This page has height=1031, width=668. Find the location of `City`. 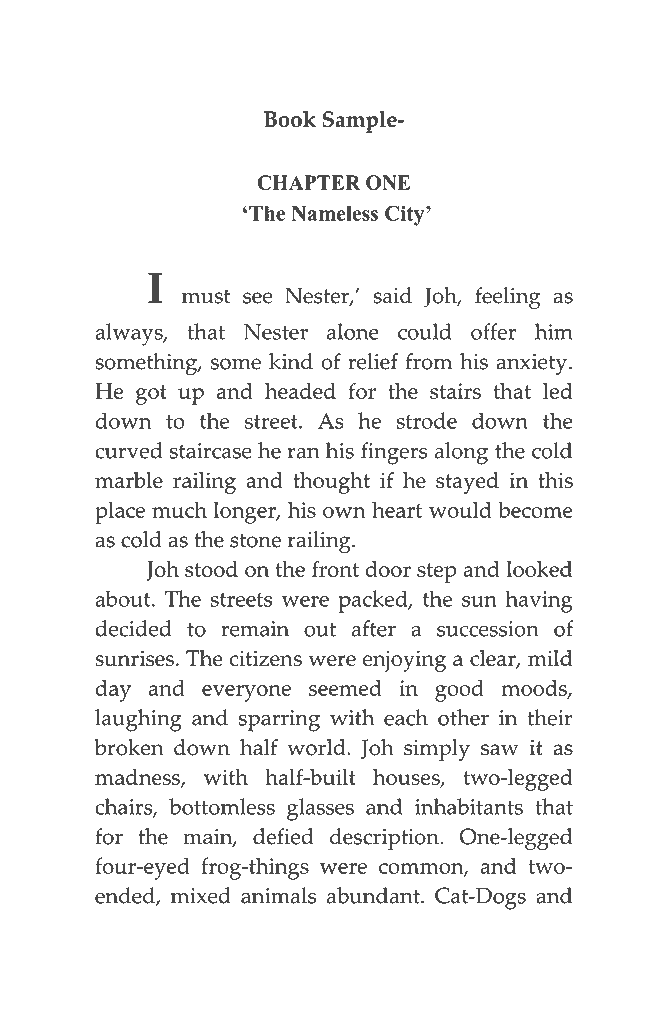

City is located at coordinates (406, 215).
